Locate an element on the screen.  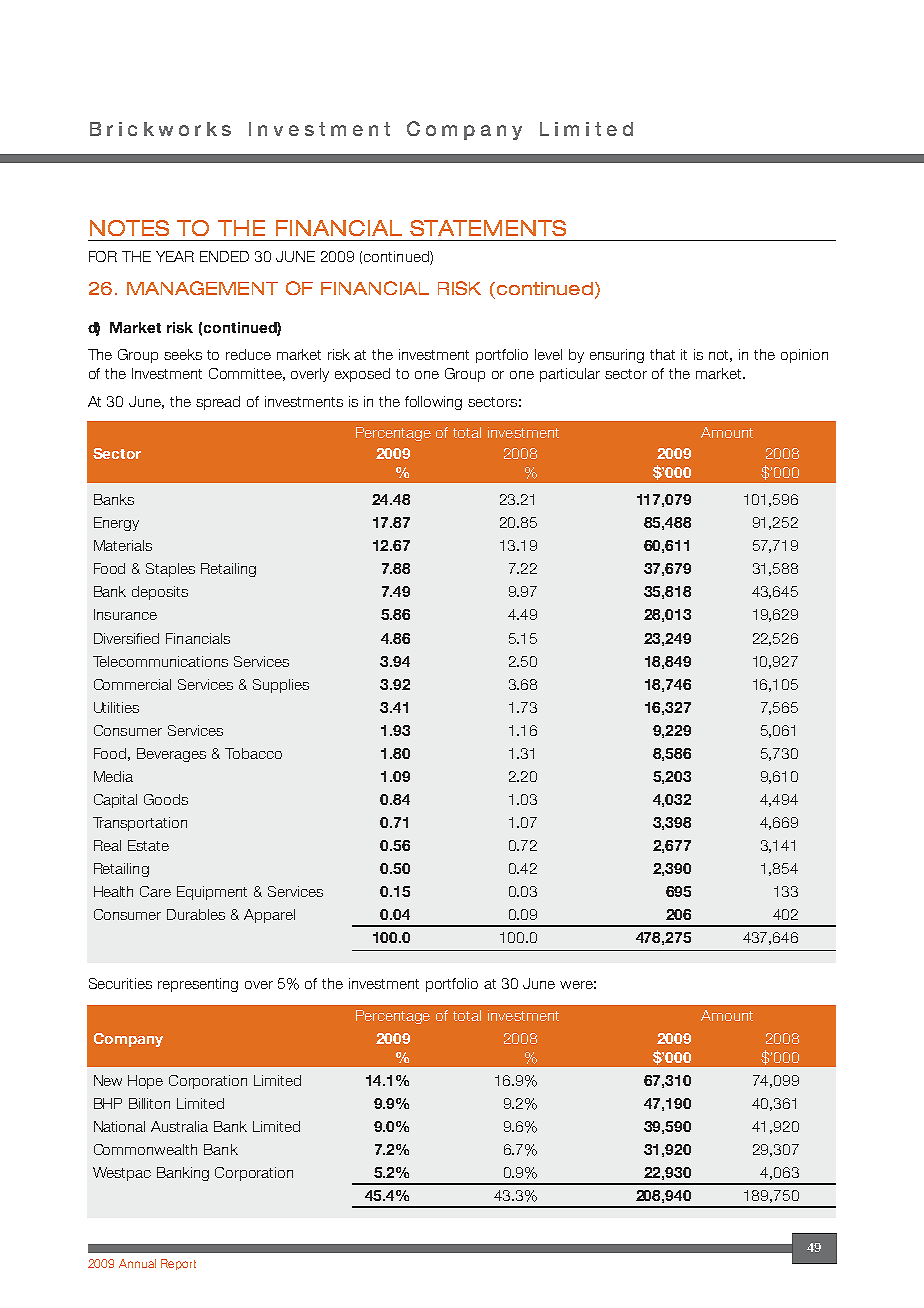
Estate is located at coordinates (148, 845).
